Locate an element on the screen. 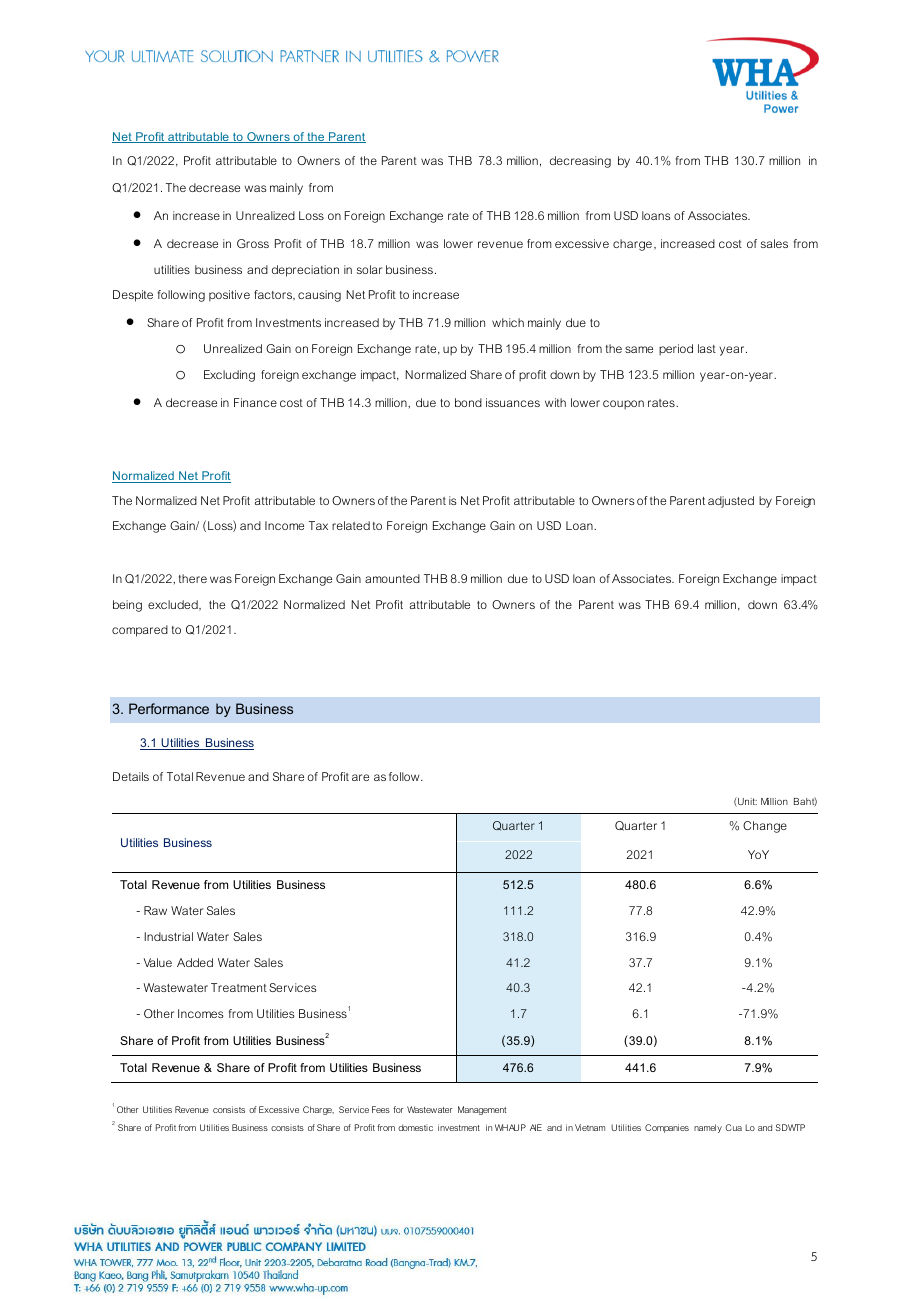  solar is located at coordinates (369, 269).
